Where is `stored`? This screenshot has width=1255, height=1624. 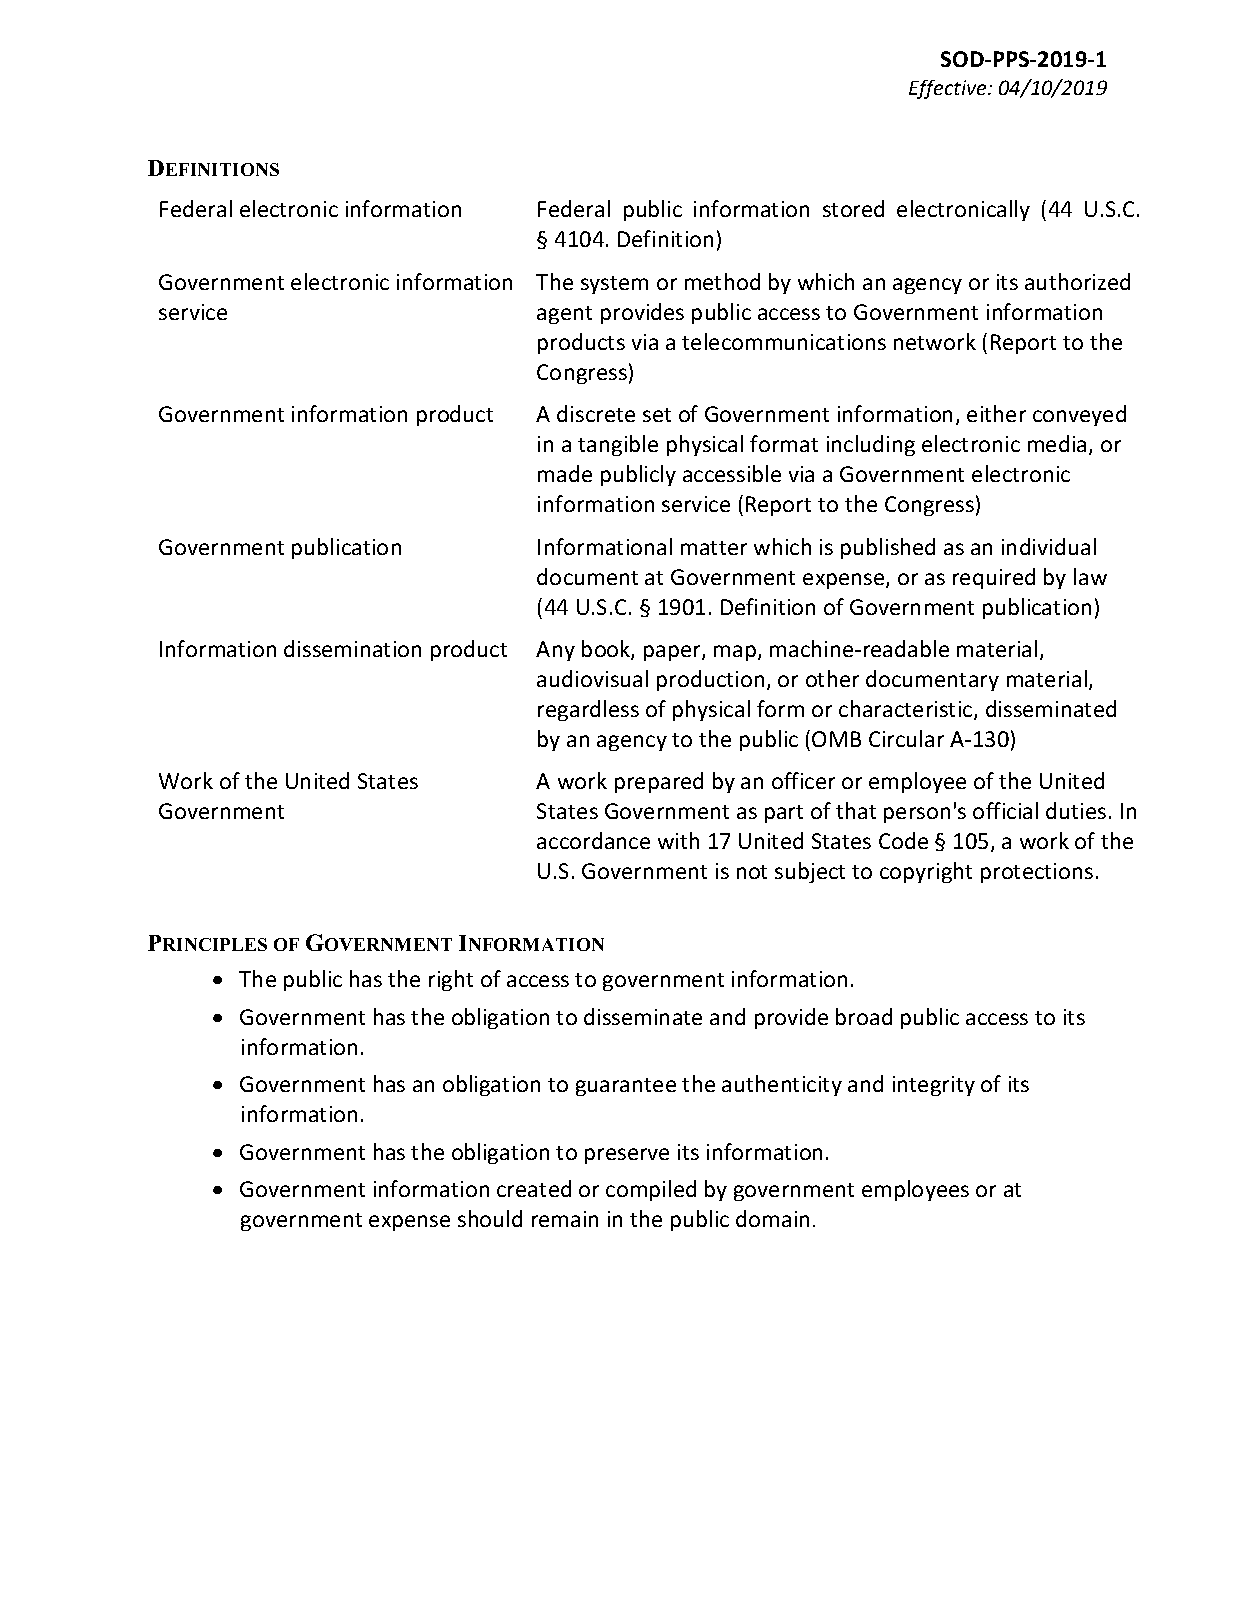
stored is located at coordinates (853, 208).
